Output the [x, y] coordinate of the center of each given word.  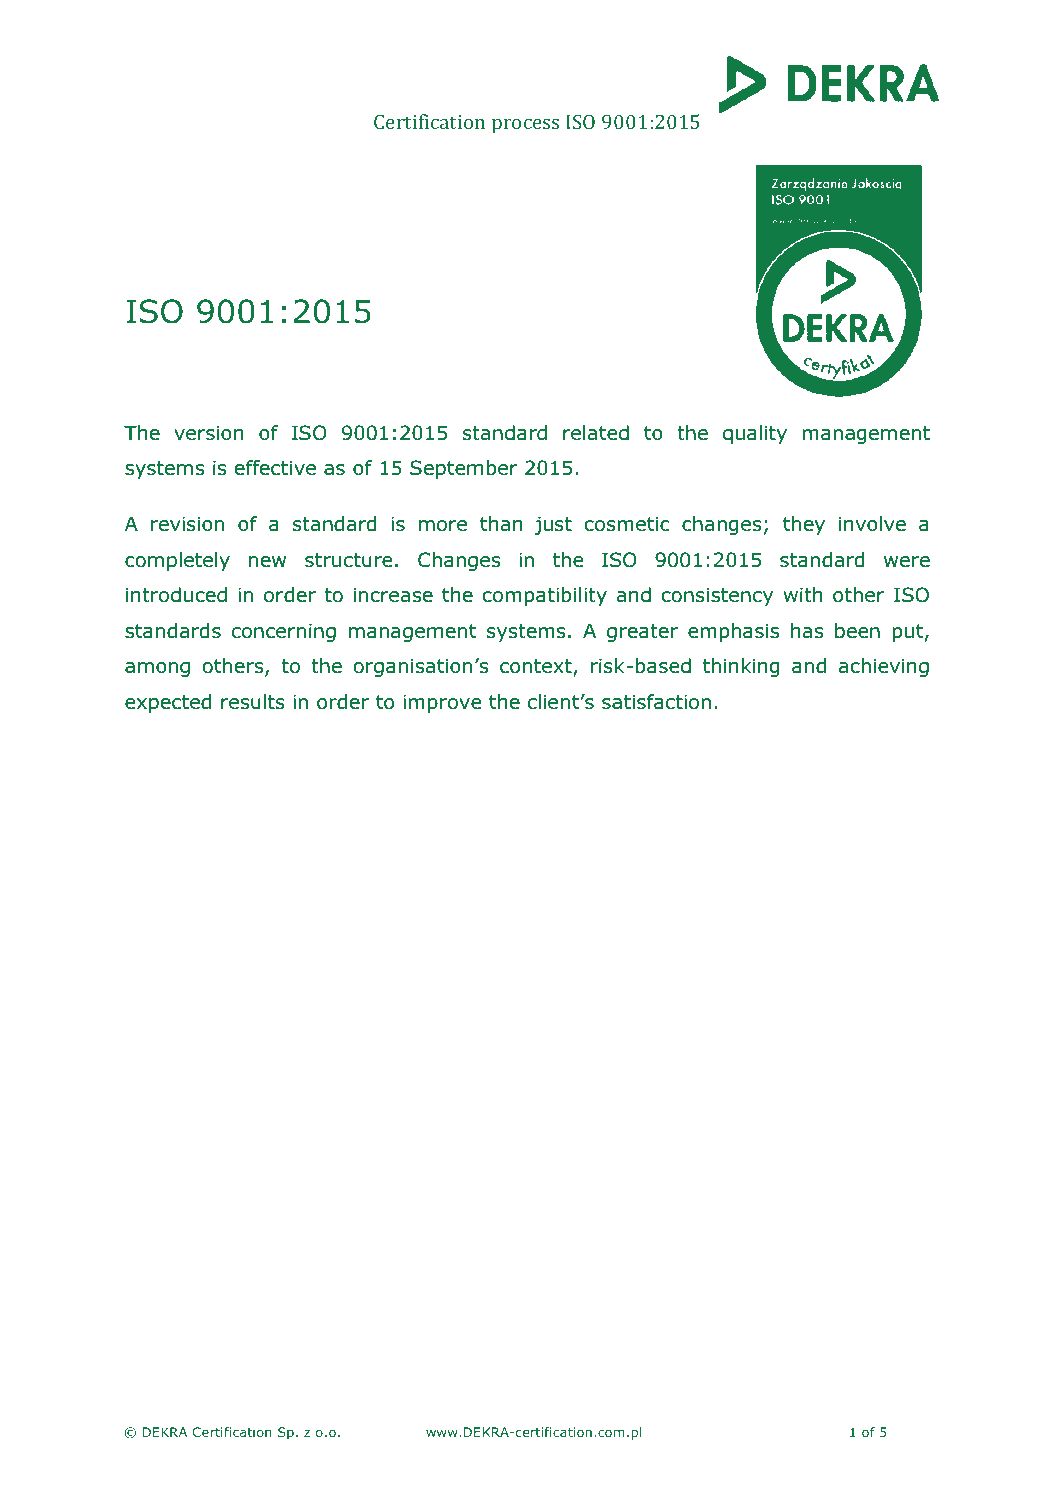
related [596, 433]
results [253, 702]
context [537, 668]
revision [187, 524]
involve [872, 524]
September [463, 469]
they [804, 525]
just [553, 525]
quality [755, 434]
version [208, 433]
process [525, 126]
